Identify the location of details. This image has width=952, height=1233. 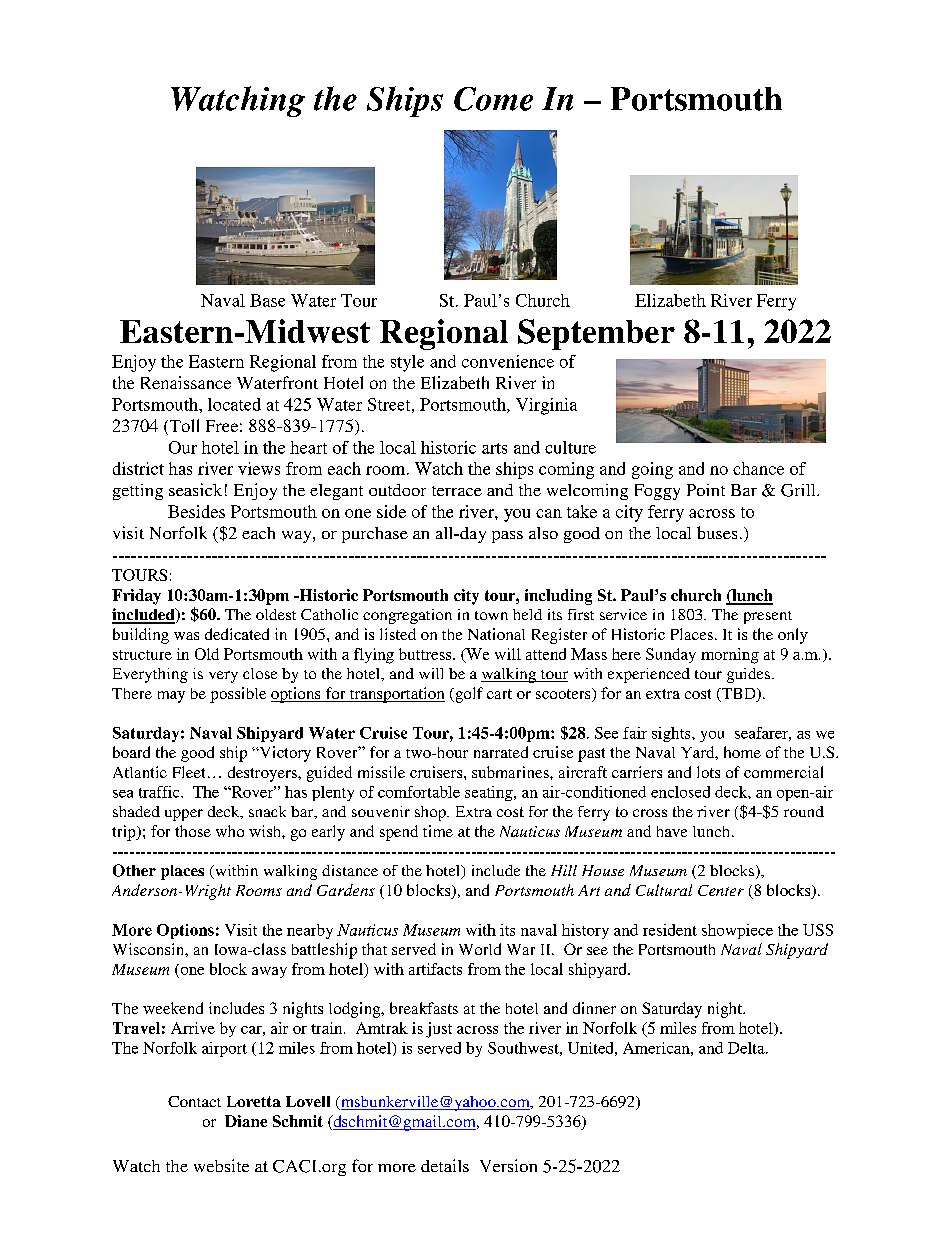
(445, 1165).
